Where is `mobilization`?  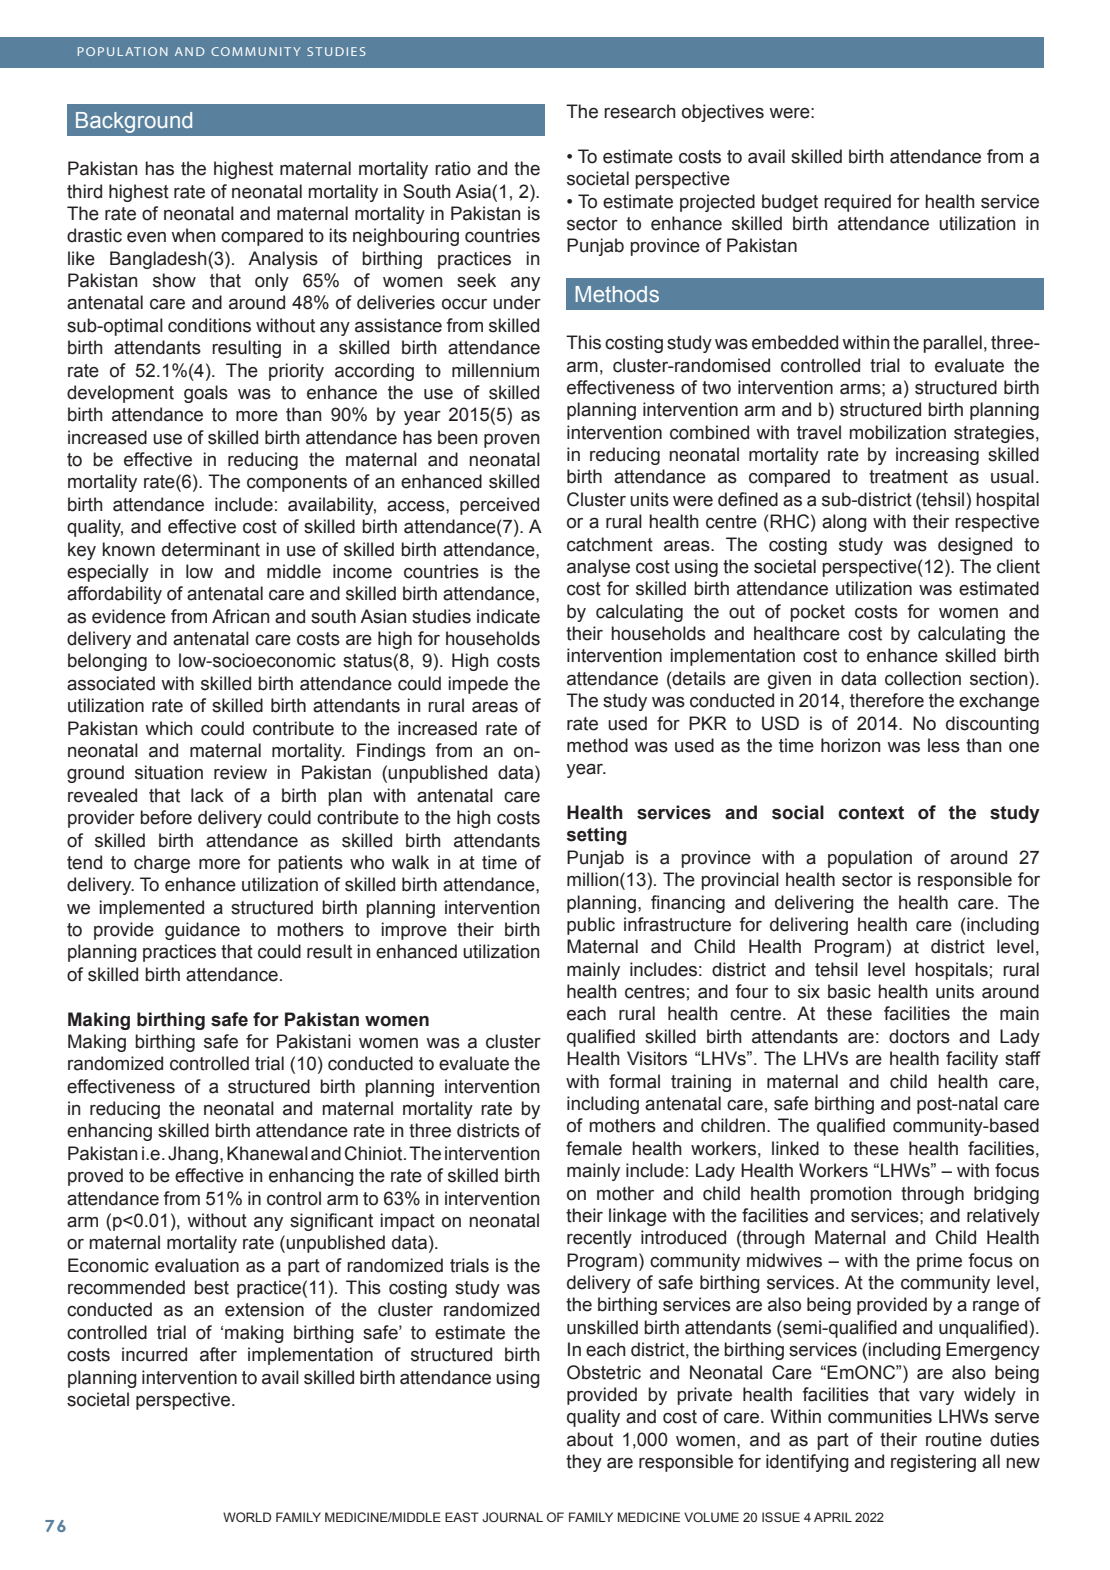 mobilization is located at coordinates (897, 432).
